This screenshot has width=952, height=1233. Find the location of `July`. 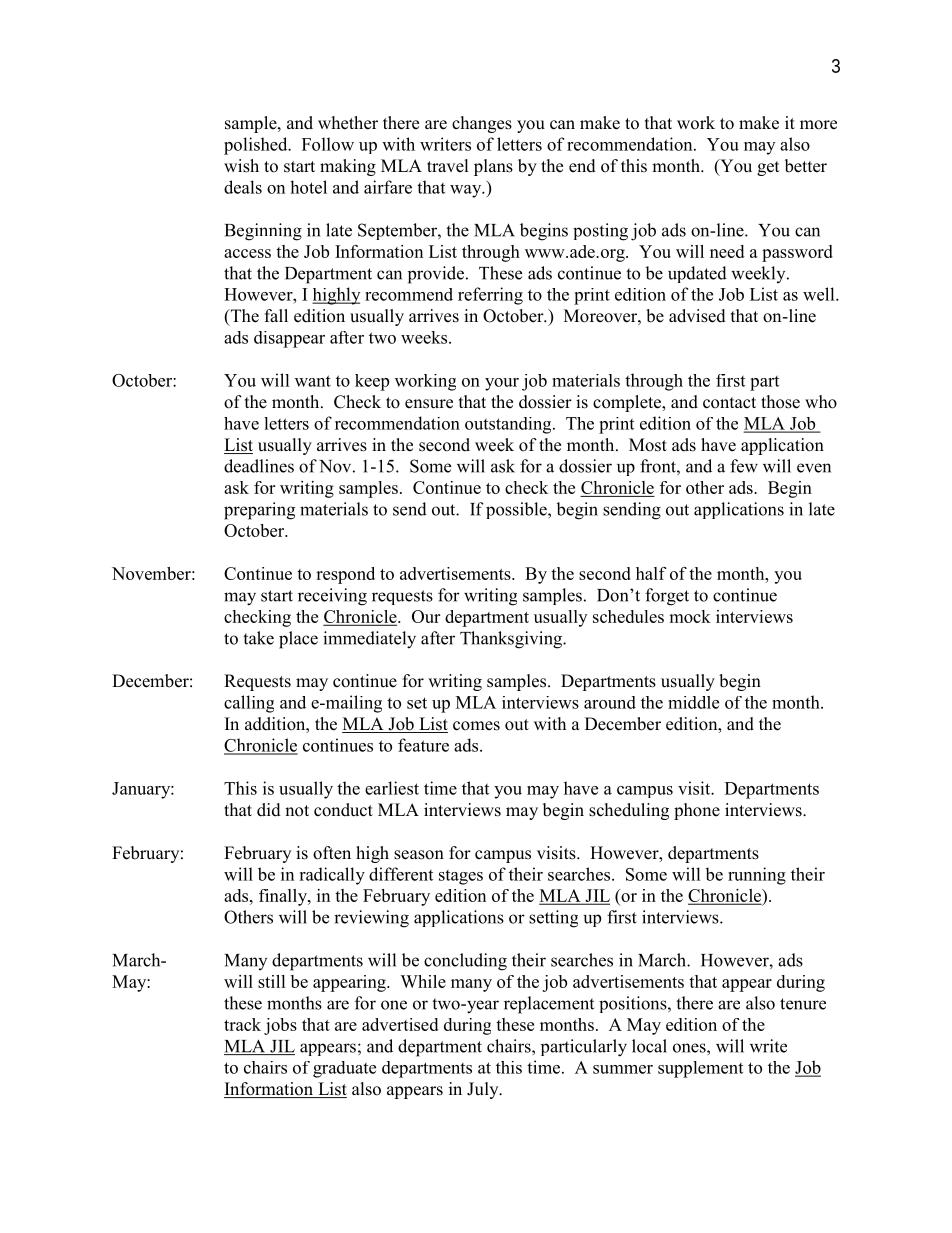

July is located at coordinates (484, 1090).
